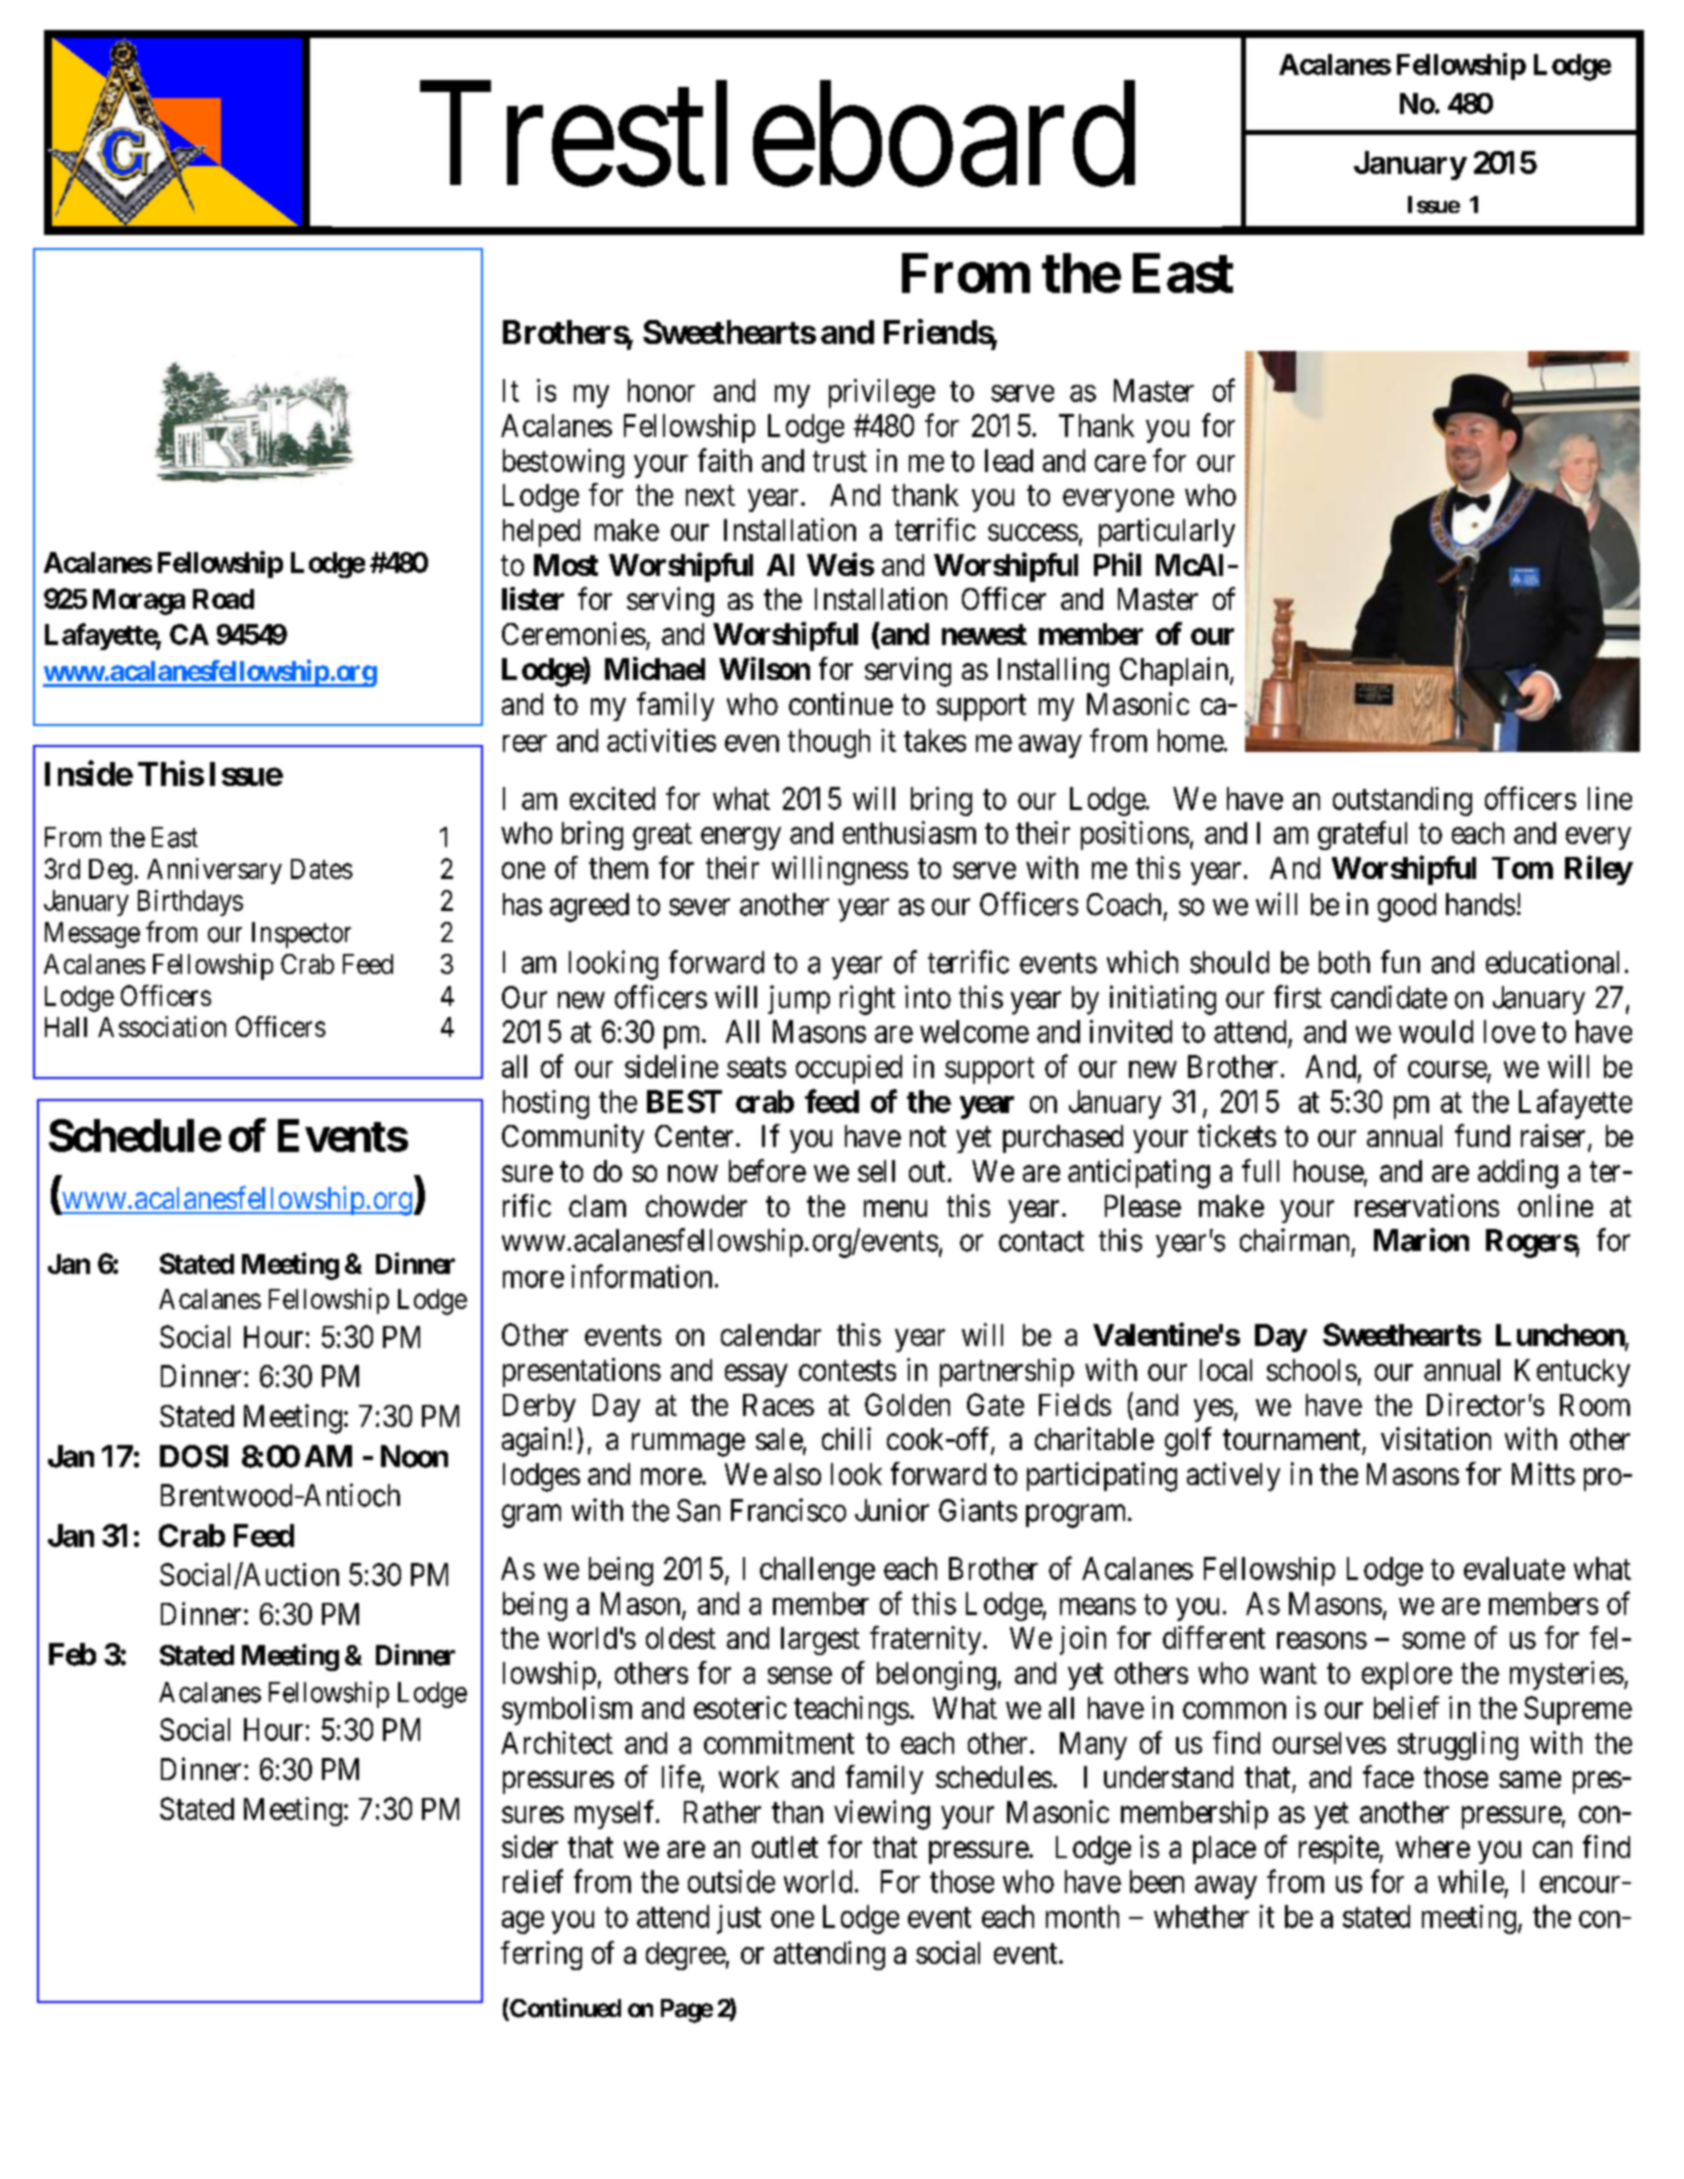  What do you see at coordinates (223, 599) in the screenshot?
I see `Road` at bounding box center [223, 599].
